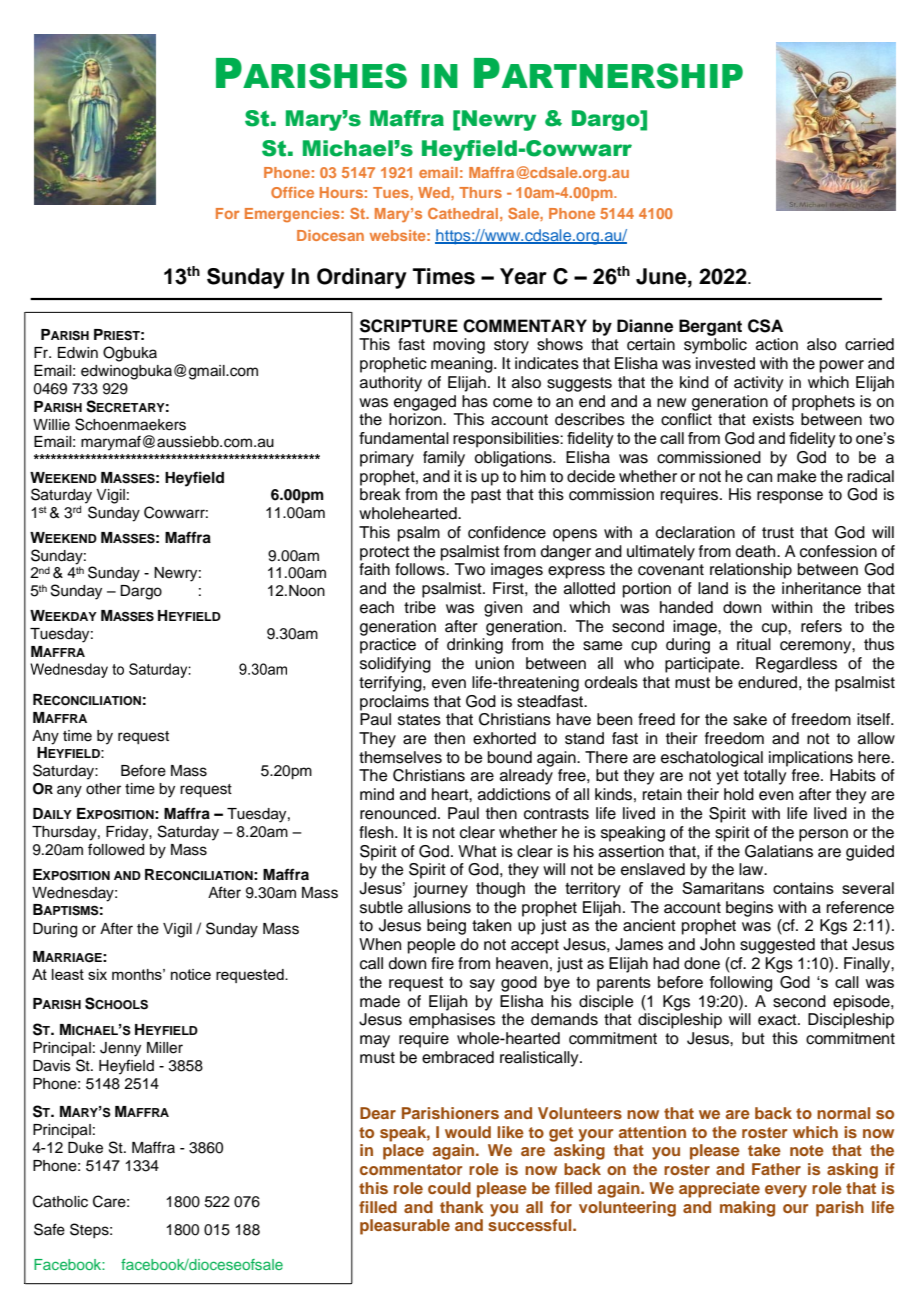  I want to click on followed, so click(116, 849).
